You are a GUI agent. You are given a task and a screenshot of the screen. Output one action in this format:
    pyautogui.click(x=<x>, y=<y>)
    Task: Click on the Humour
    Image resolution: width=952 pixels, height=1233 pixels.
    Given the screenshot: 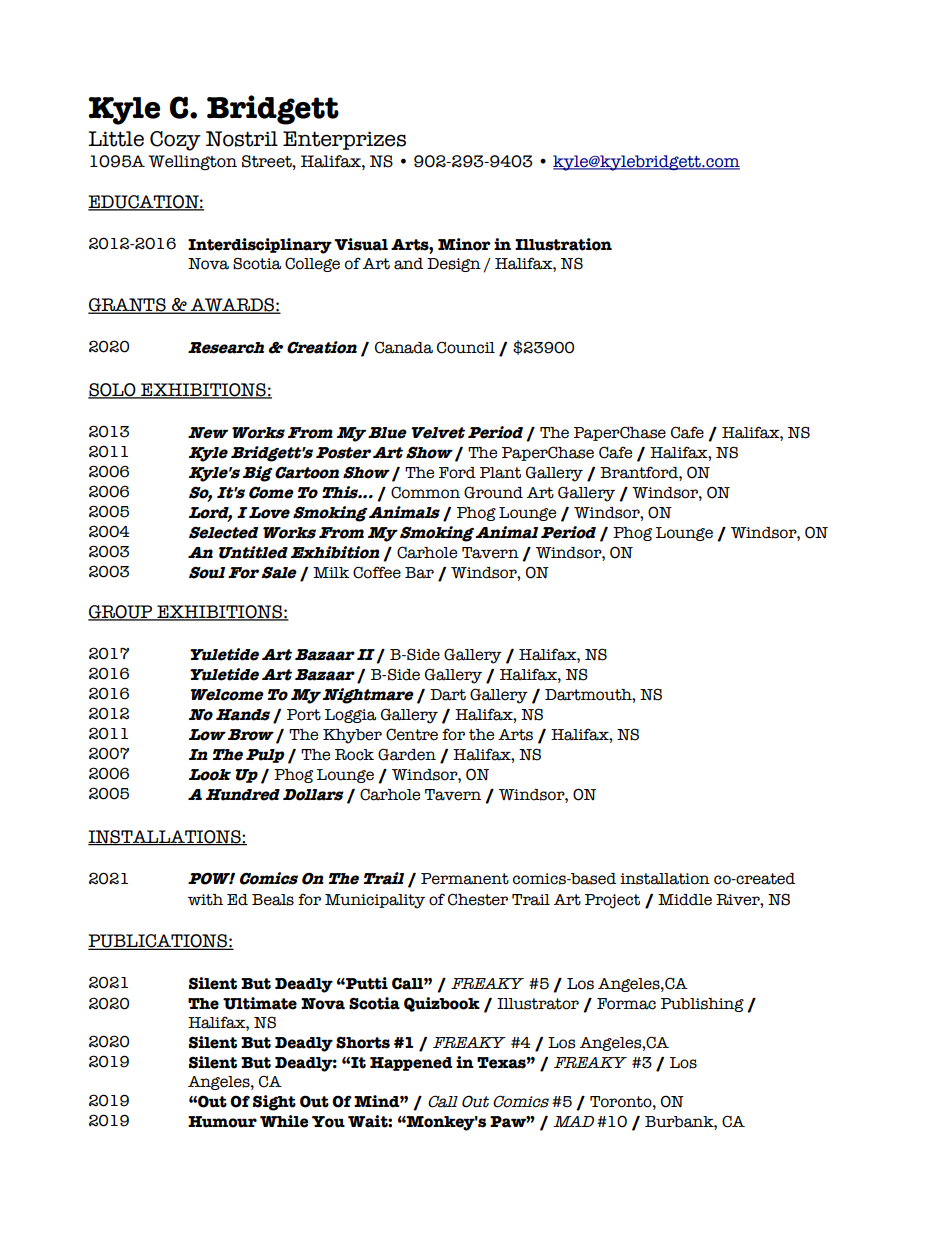 What is the action you would take?
    pyautogui.click(x=222, y=1122)
